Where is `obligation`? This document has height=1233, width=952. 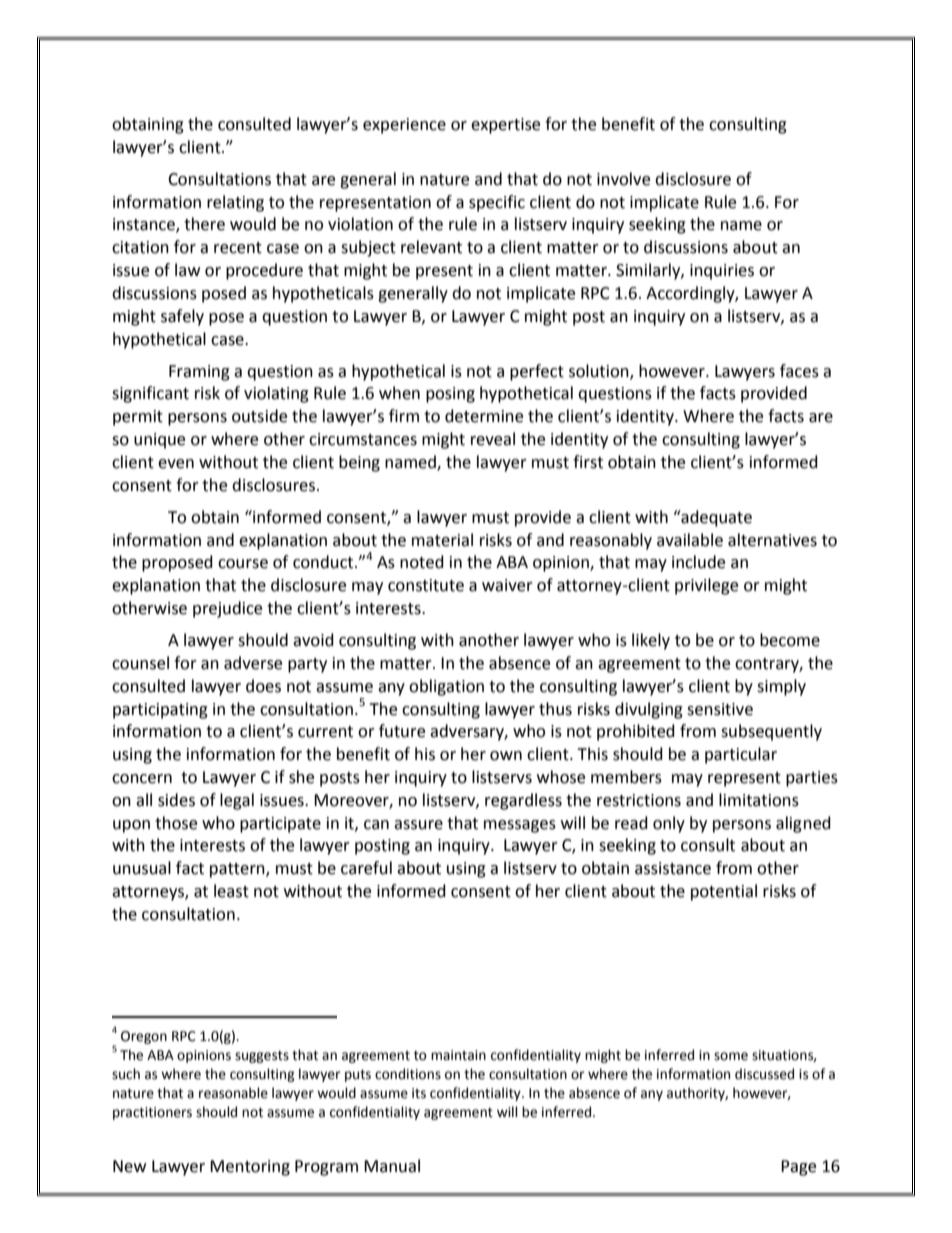
obligation is located at coordinates (446, 687).
